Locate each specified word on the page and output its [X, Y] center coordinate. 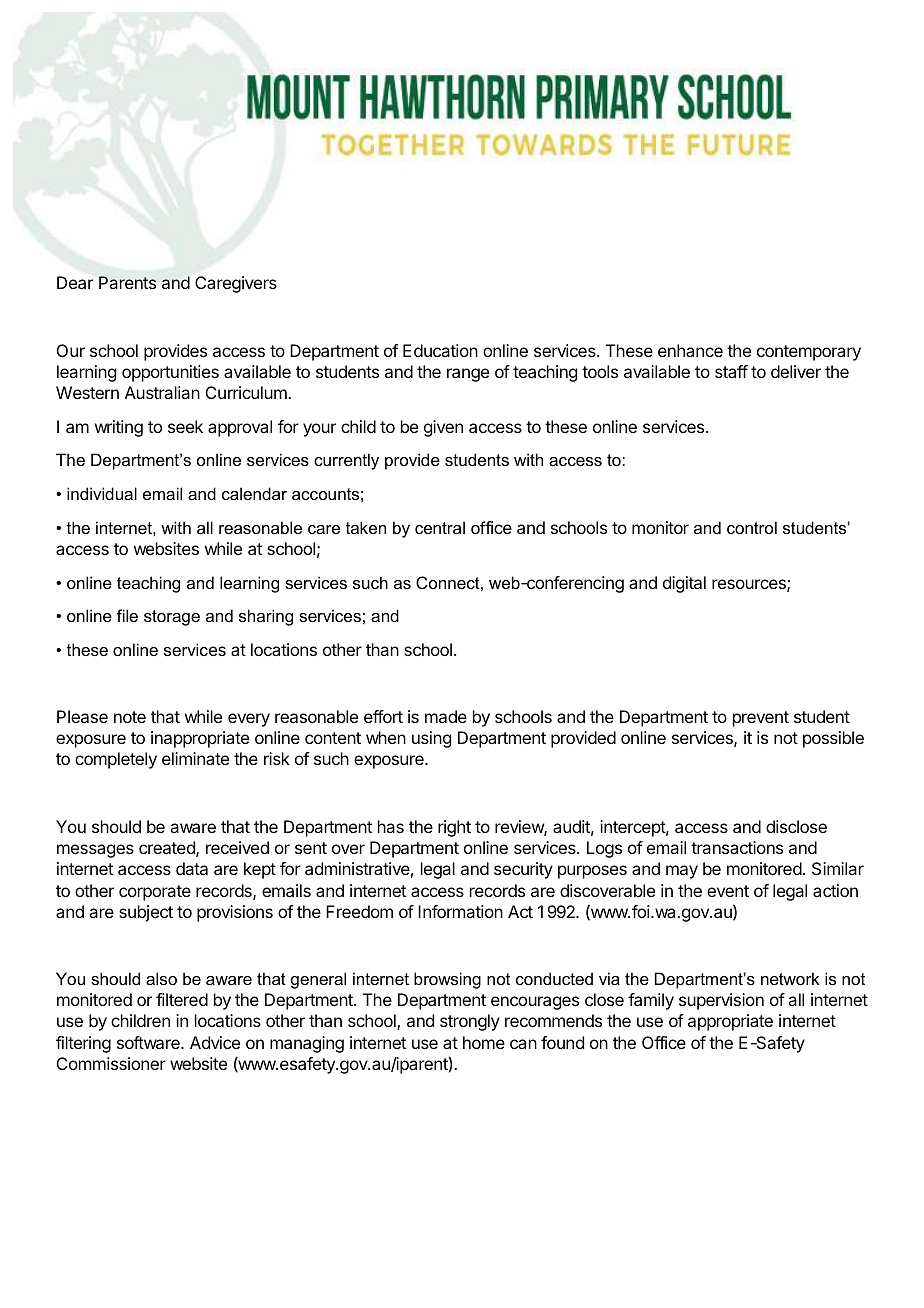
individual [102, 493]
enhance [690, 350]
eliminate [195, 758]
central [440, 527]
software [149, 1042]
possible [833, 739]
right [454, 828]
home [484, 1042]
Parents [127, 282]
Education [440, 350]
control [752, 527]
